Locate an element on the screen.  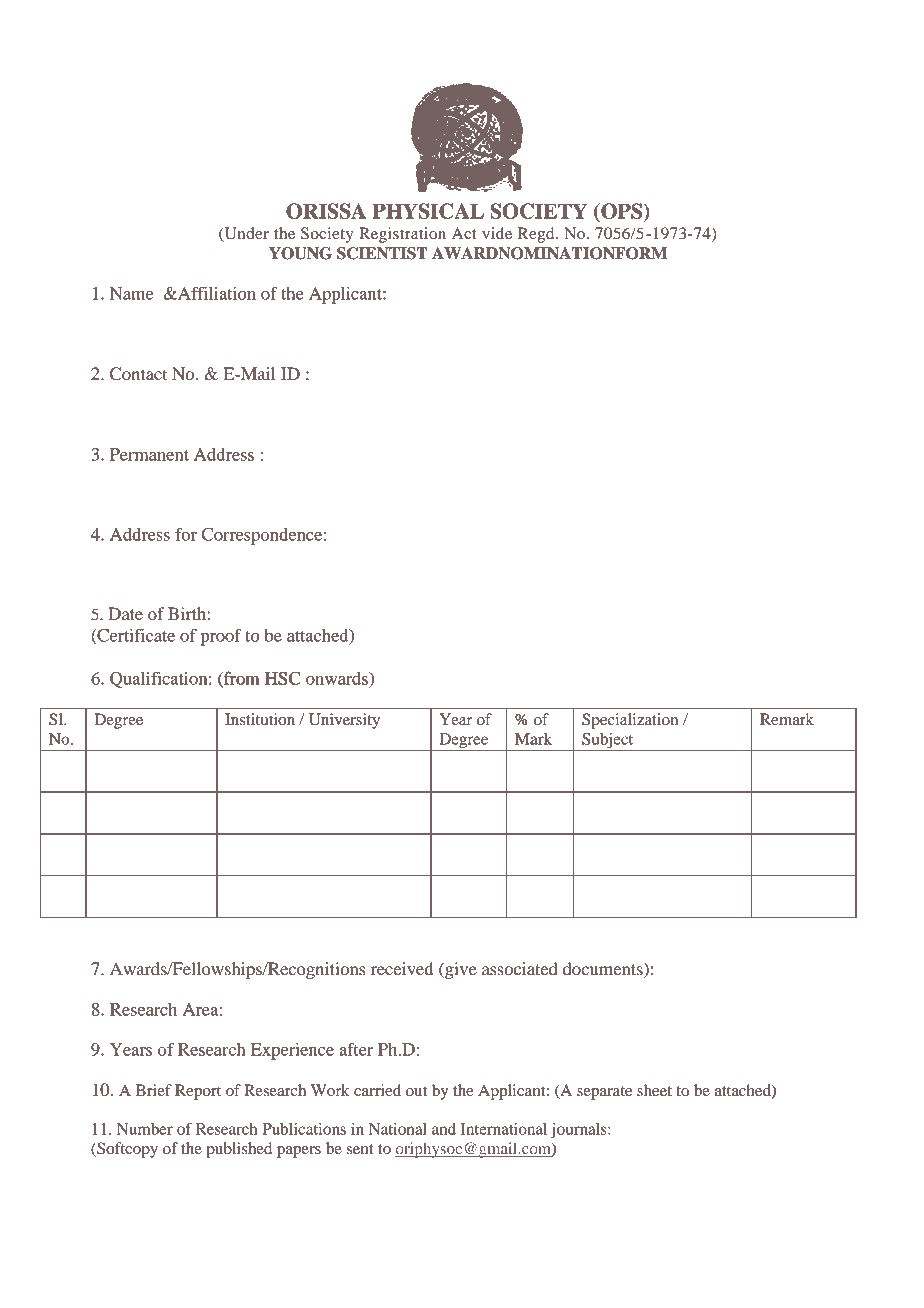
Subject is located at coordinates (608, 742).
